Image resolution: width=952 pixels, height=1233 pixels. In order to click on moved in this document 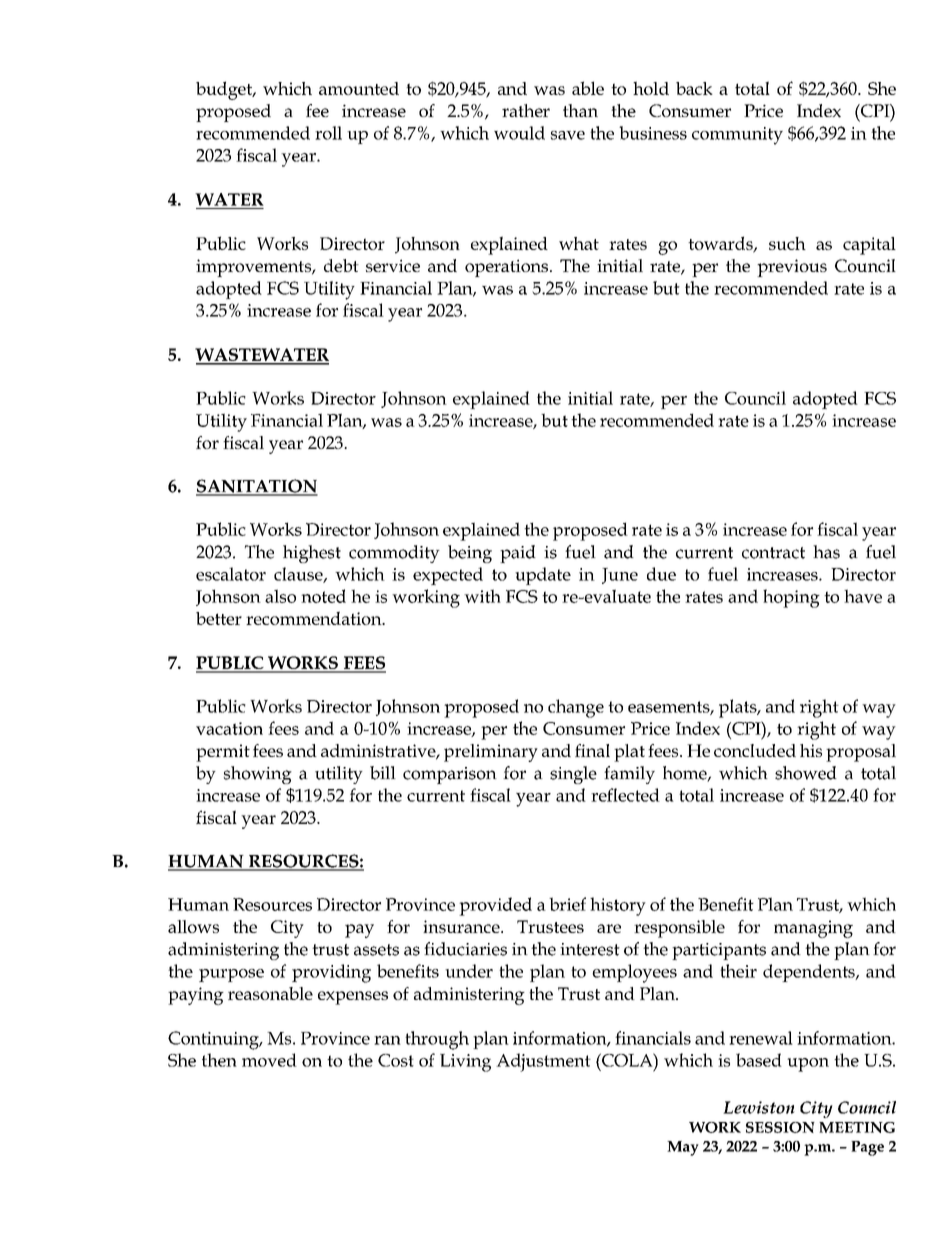, I will do `click(269, 1060)`.
